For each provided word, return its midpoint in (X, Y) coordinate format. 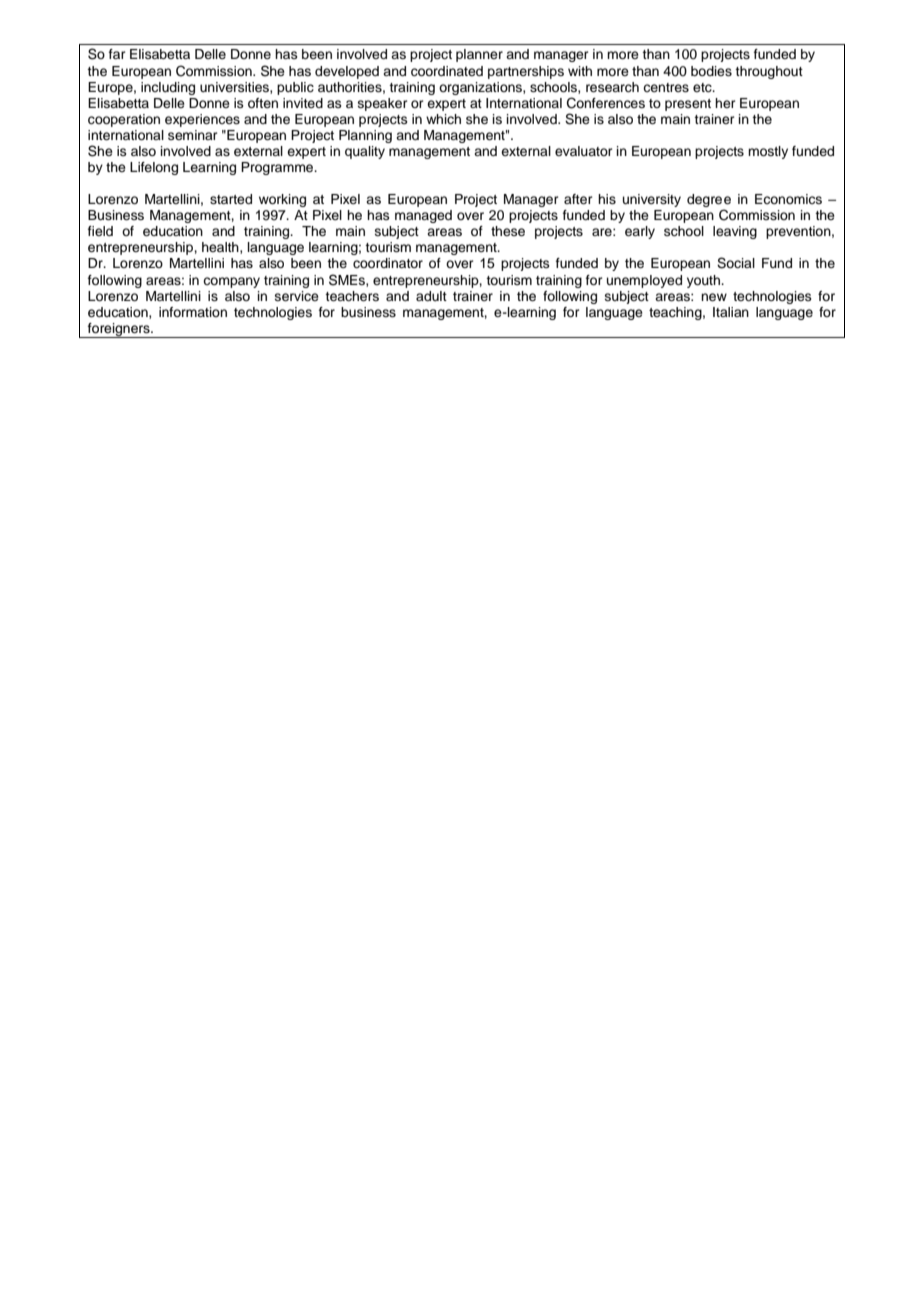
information (193, 312)
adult (431, 296)
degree (709, 202)
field (100, 231)
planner (479, 55)
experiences (202, 120)
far (117, 54)
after (578, 199)
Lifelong (154, 168)
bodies (711, 71)
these (508, 231)
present (688, 105)
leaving (735, 232)
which (443, 119)
